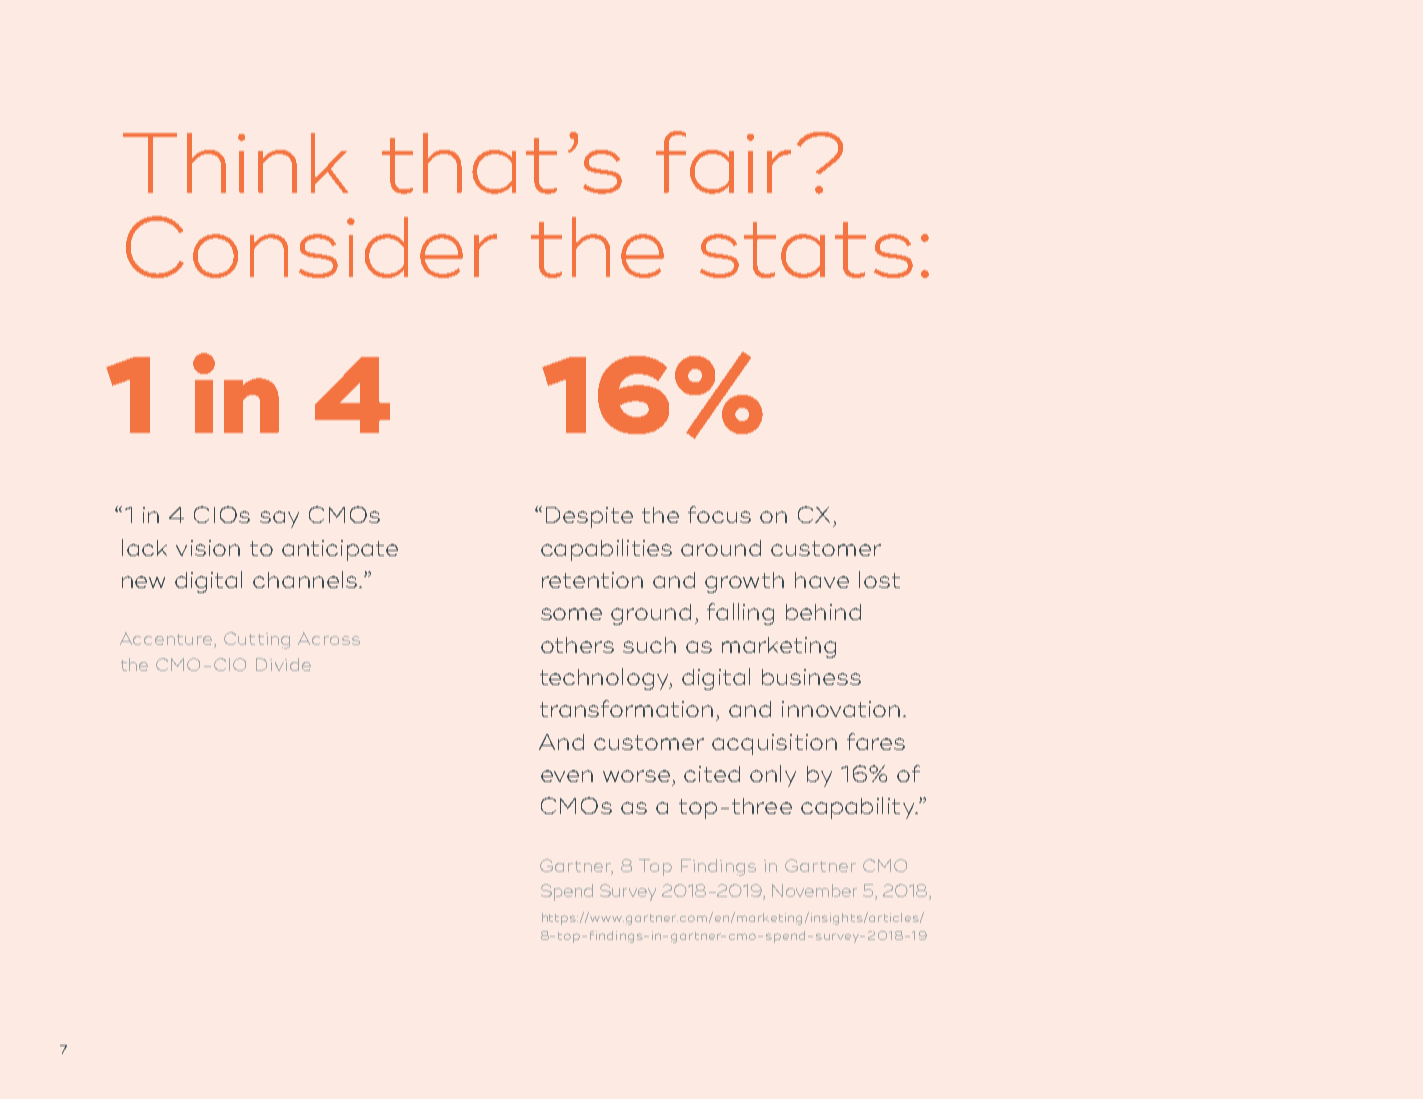 Image resolution: width=1423 pixels, height=1099 pixels. What do you see at coordinates (719, 514) in the page?
I see `focus` at bounding box center [719, 514].
